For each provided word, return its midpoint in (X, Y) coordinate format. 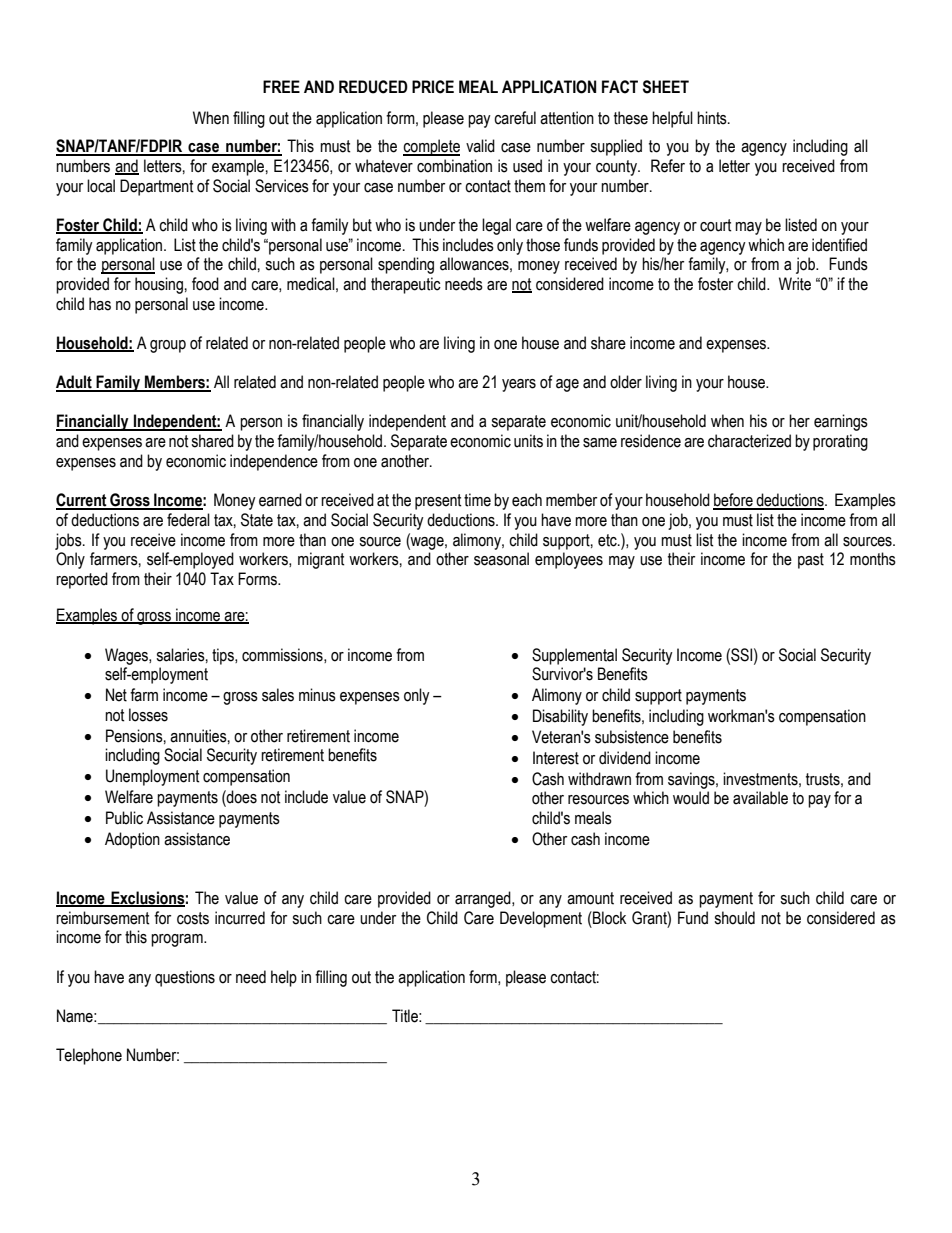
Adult (75, 383)
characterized (749, 441)
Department (157, 187)
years (519, 385)
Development (541, 919)
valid (480, 146)
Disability (560, 717)
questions (185, 978)
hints (713, 118)
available (760, 798)
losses (148, 715)
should (734, 918)
